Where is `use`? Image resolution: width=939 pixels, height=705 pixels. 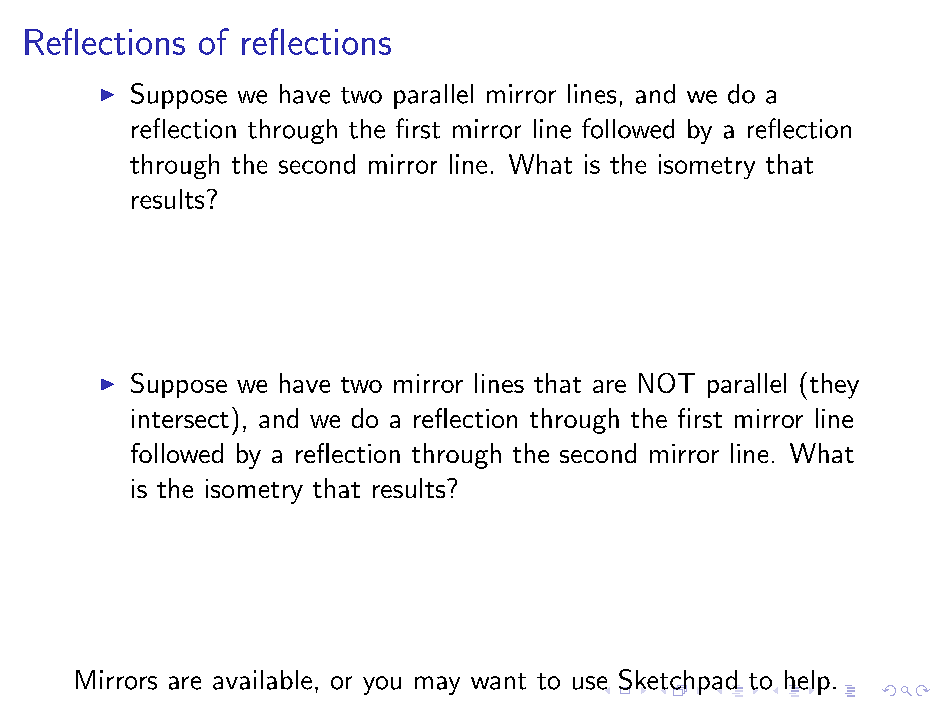 use is located at coordinates (590, 683).
